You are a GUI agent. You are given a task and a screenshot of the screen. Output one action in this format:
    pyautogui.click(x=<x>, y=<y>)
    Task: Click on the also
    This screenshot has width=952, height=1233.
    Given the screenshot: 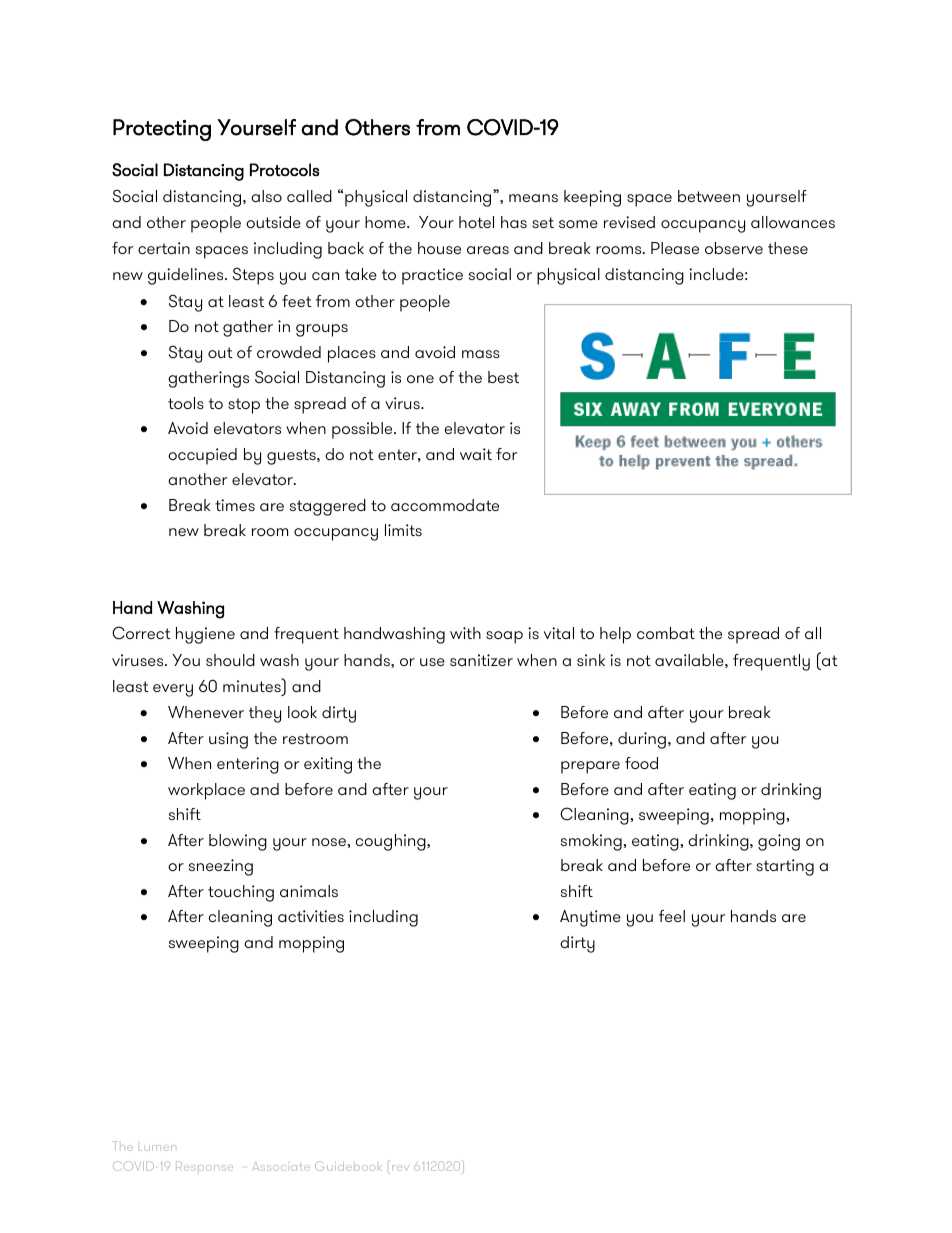 What is the action you would take?
    pyautogui.click(x=266, y=196)
